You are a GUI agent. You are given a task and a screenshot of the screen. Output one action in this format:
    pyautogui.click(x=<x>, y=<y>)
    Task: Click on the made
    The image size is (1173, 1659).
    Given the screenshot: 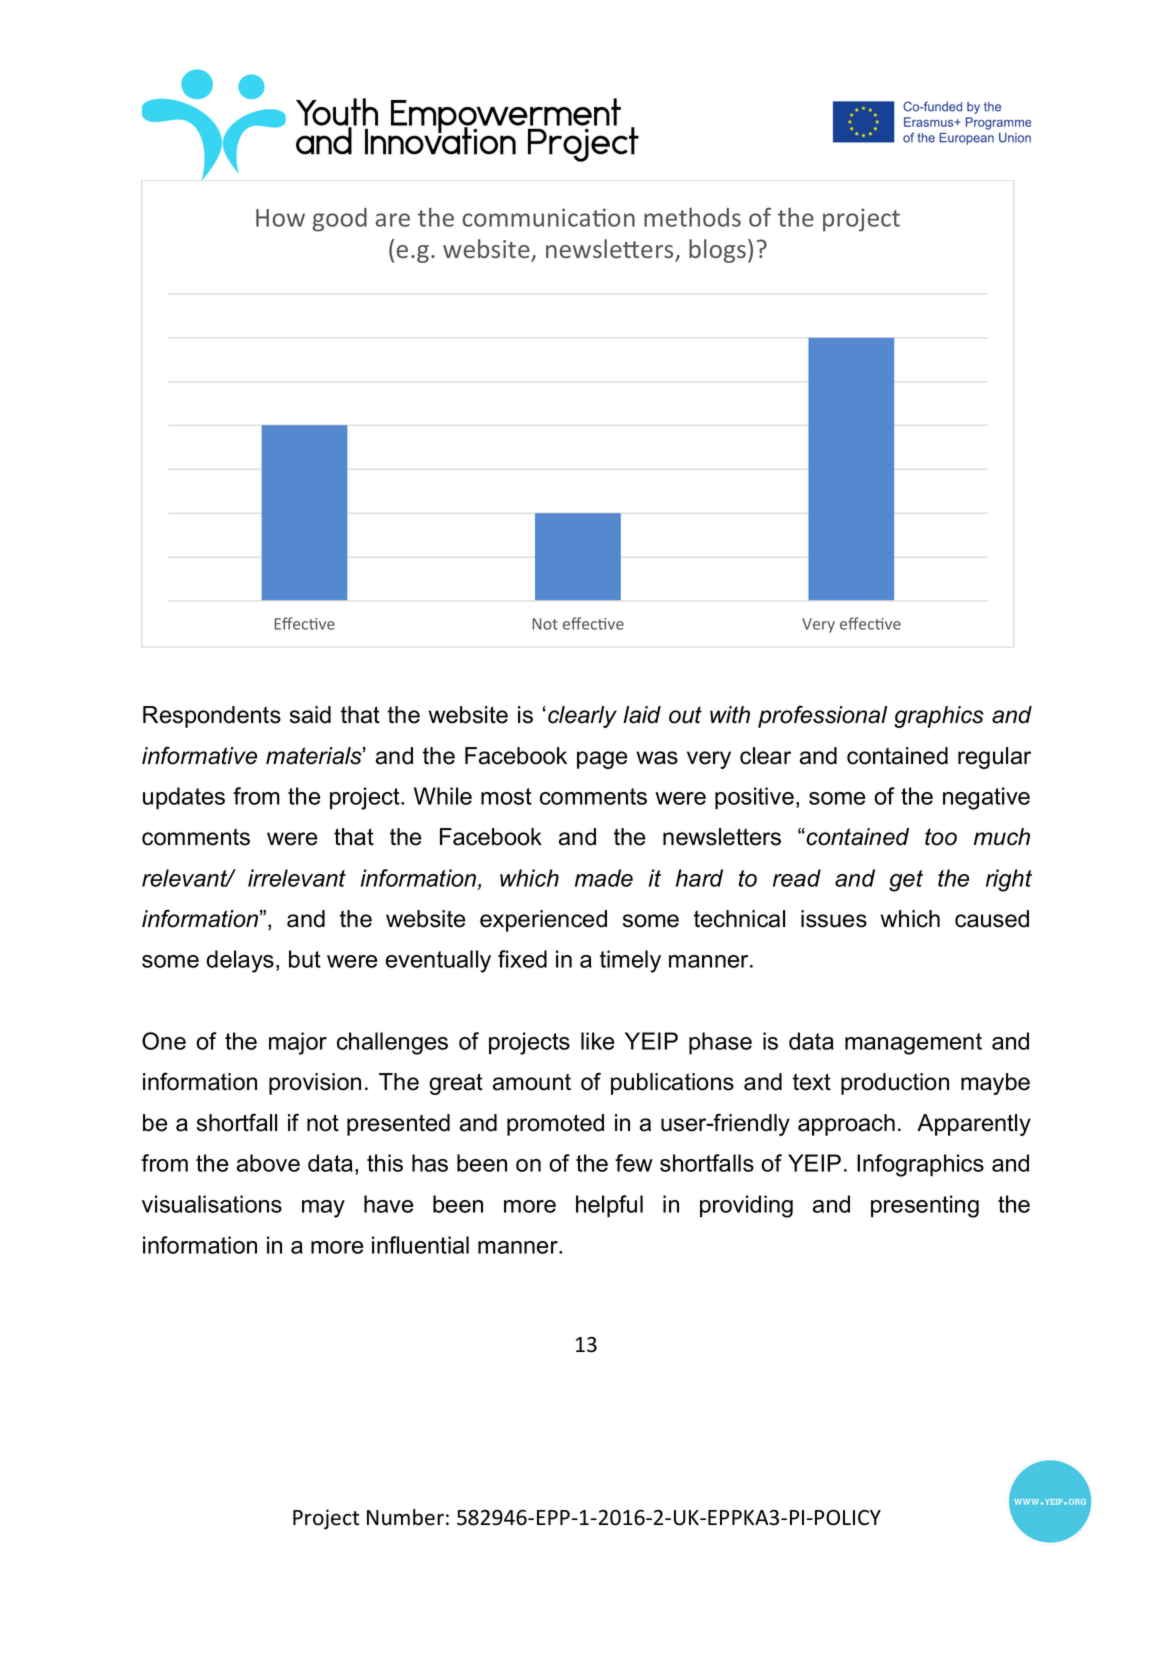 What is the action you would take?
    pyautogui.click(x=604, y=878)
